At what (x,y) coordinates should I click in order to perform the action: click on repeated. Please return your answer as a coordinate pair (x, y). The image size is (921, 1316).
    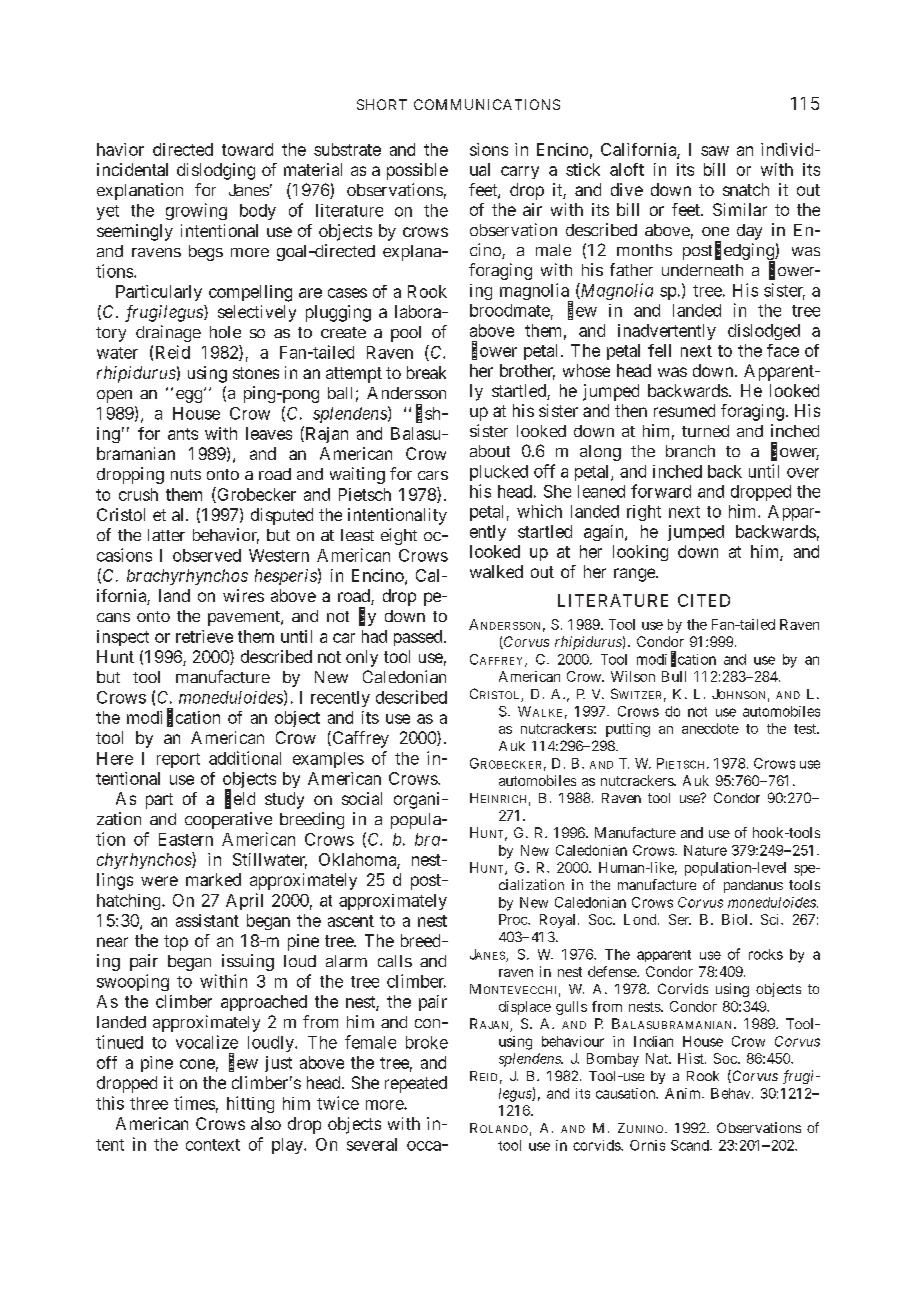
    Looking at the image, I should click on (416, 1084).
